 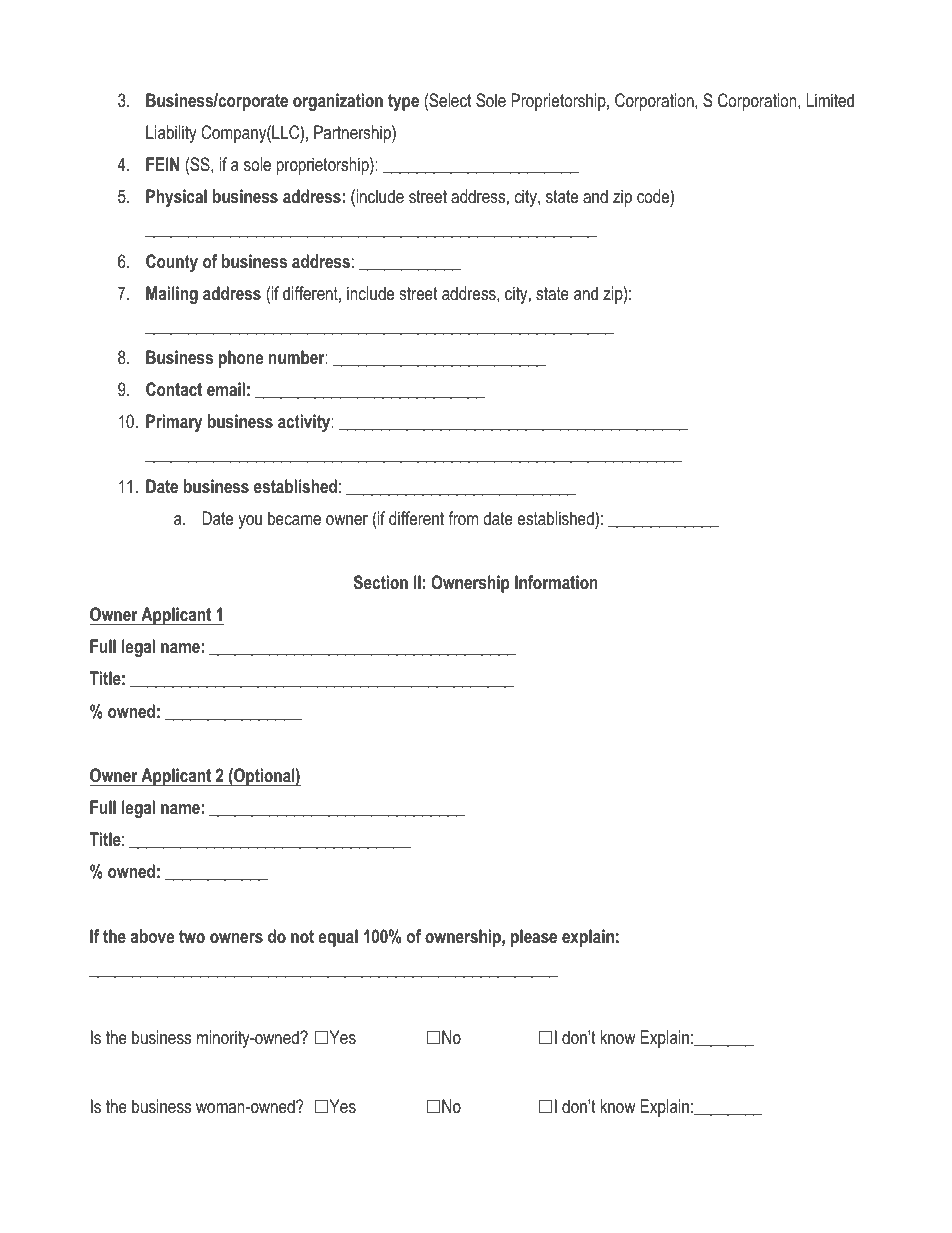 I want to click on Information, so click(x=556, y=582).
